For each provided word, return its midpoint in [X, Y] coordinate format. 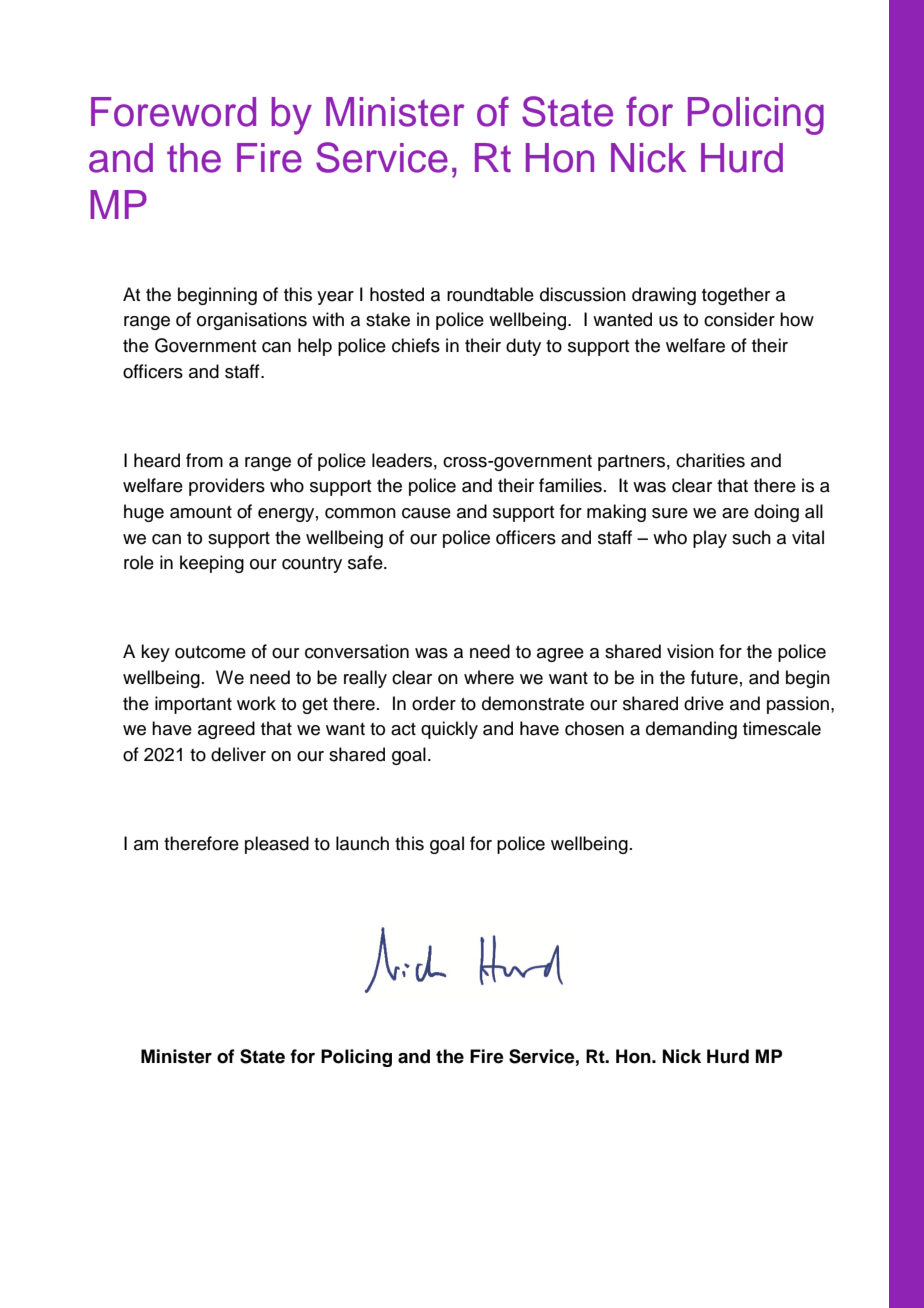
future [714, 677]
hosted [397, 294]
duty [523, 347]
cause [426, 513]
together [736, 296]
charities [710, 460]
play [710, 539]
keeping [212, 564]
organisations [252, 321]
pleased [277, 845]
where [489, 677]
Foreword [173, 112]
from [204, 460]
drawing [664, 296]
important [193, 705]
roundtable [490, 294]
